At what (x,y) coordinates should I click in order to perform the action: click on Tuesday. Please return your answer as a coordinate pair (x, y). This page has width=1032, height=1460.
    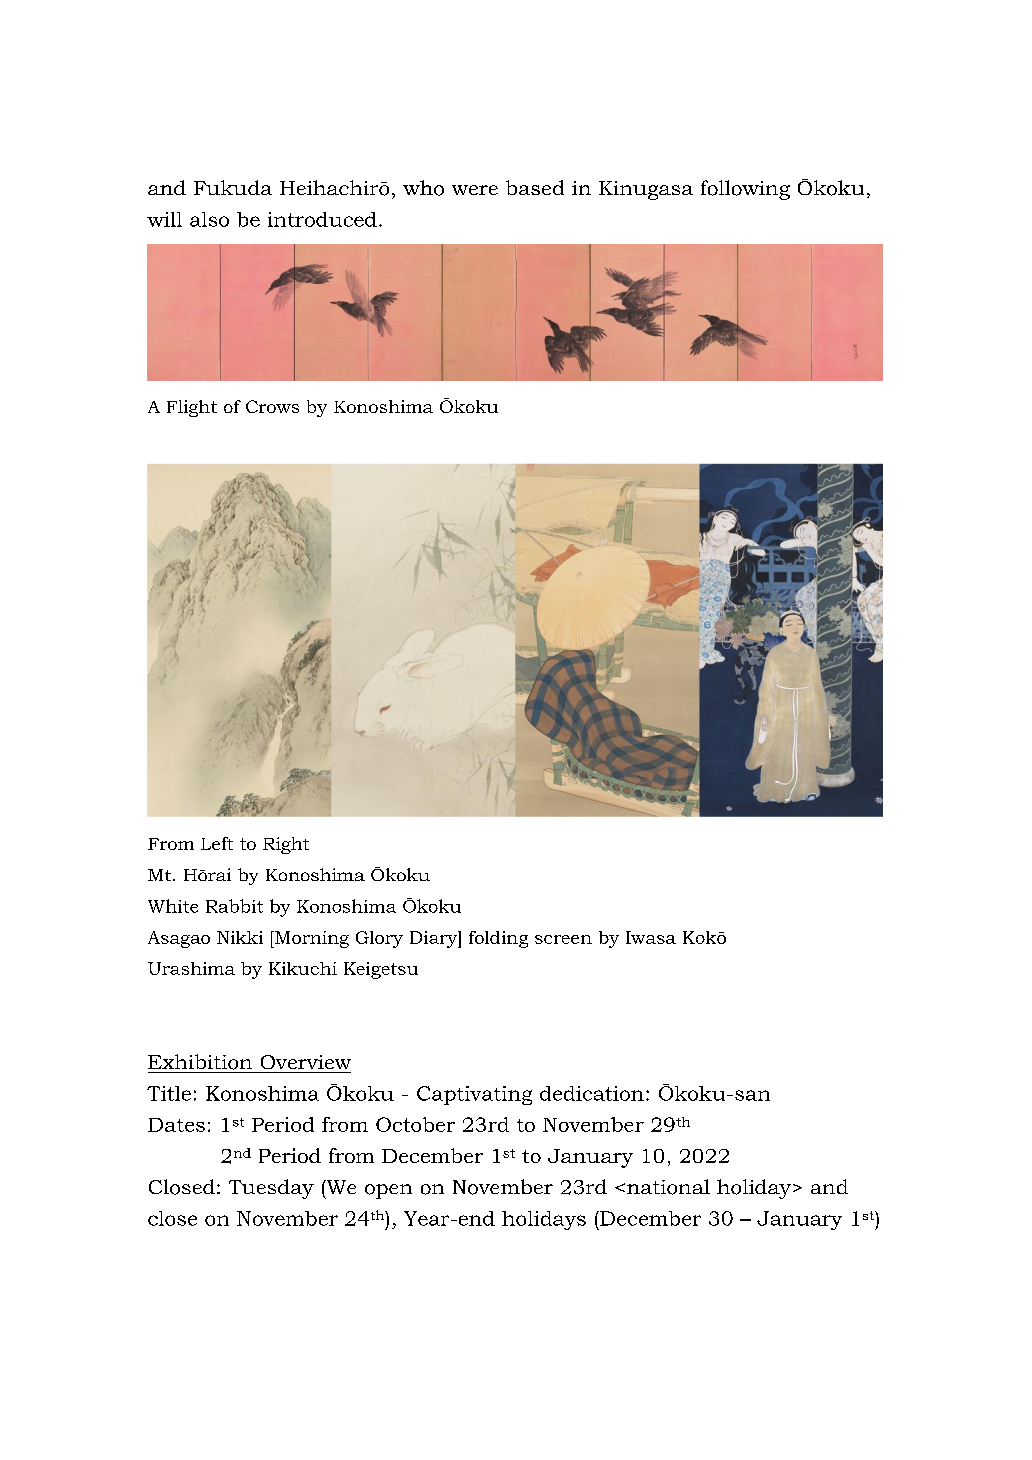
    Looking at the image, I should click on (271, 1189).
